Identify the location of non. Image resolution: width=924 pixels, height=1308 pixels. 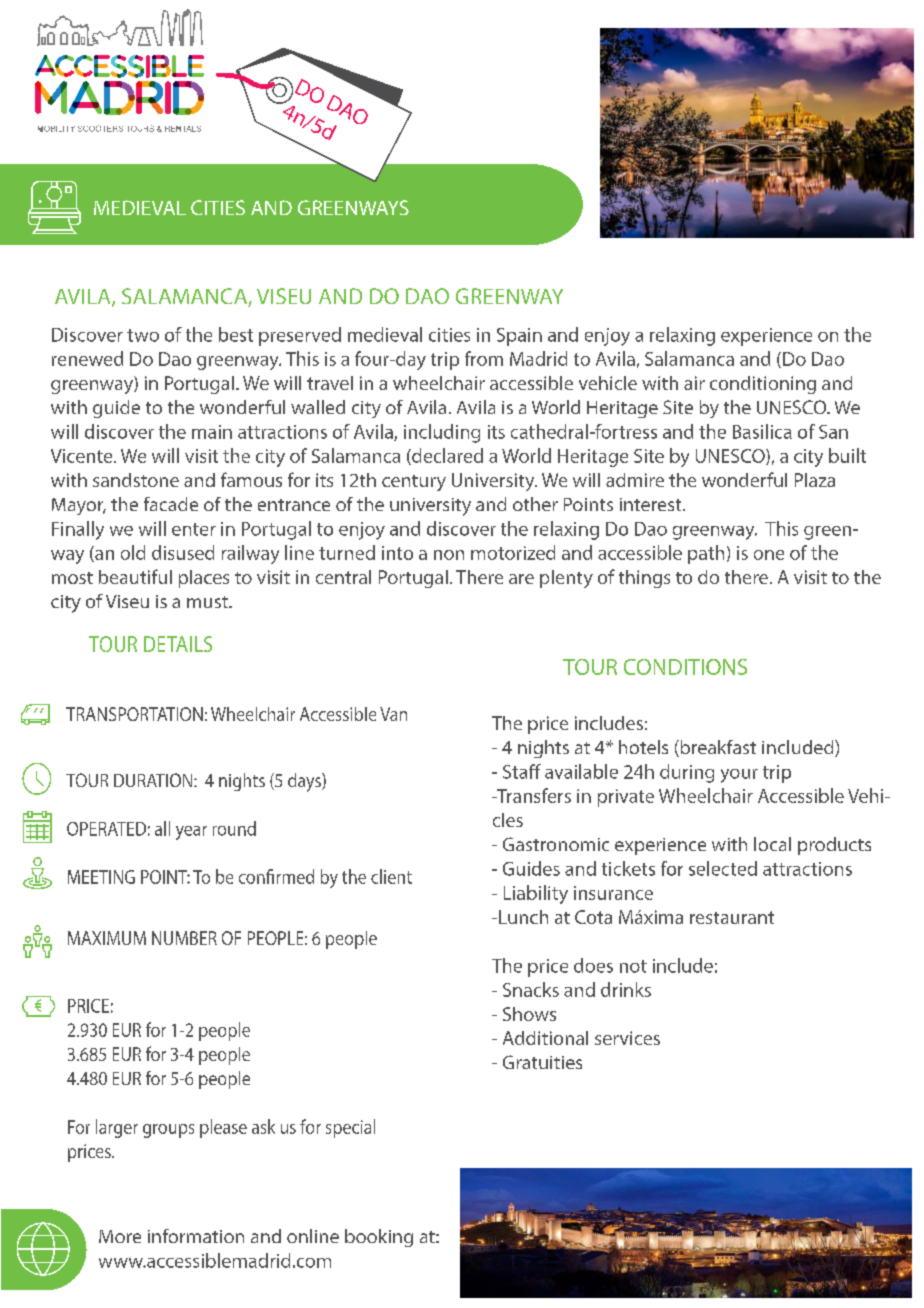
(449, 555).
